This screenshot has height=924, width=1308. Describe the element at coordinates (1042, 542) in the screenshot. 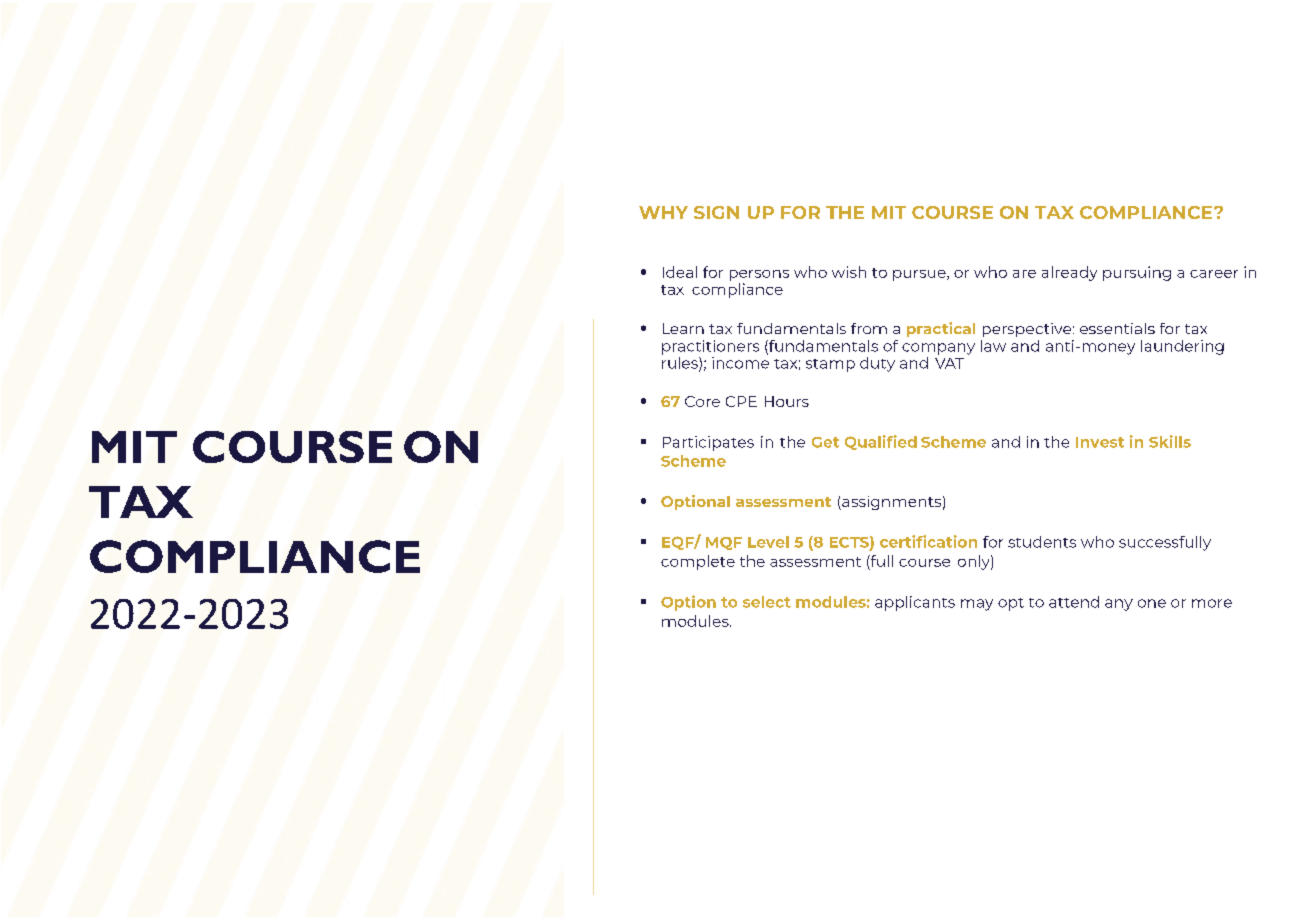

I see `students` at that location.
